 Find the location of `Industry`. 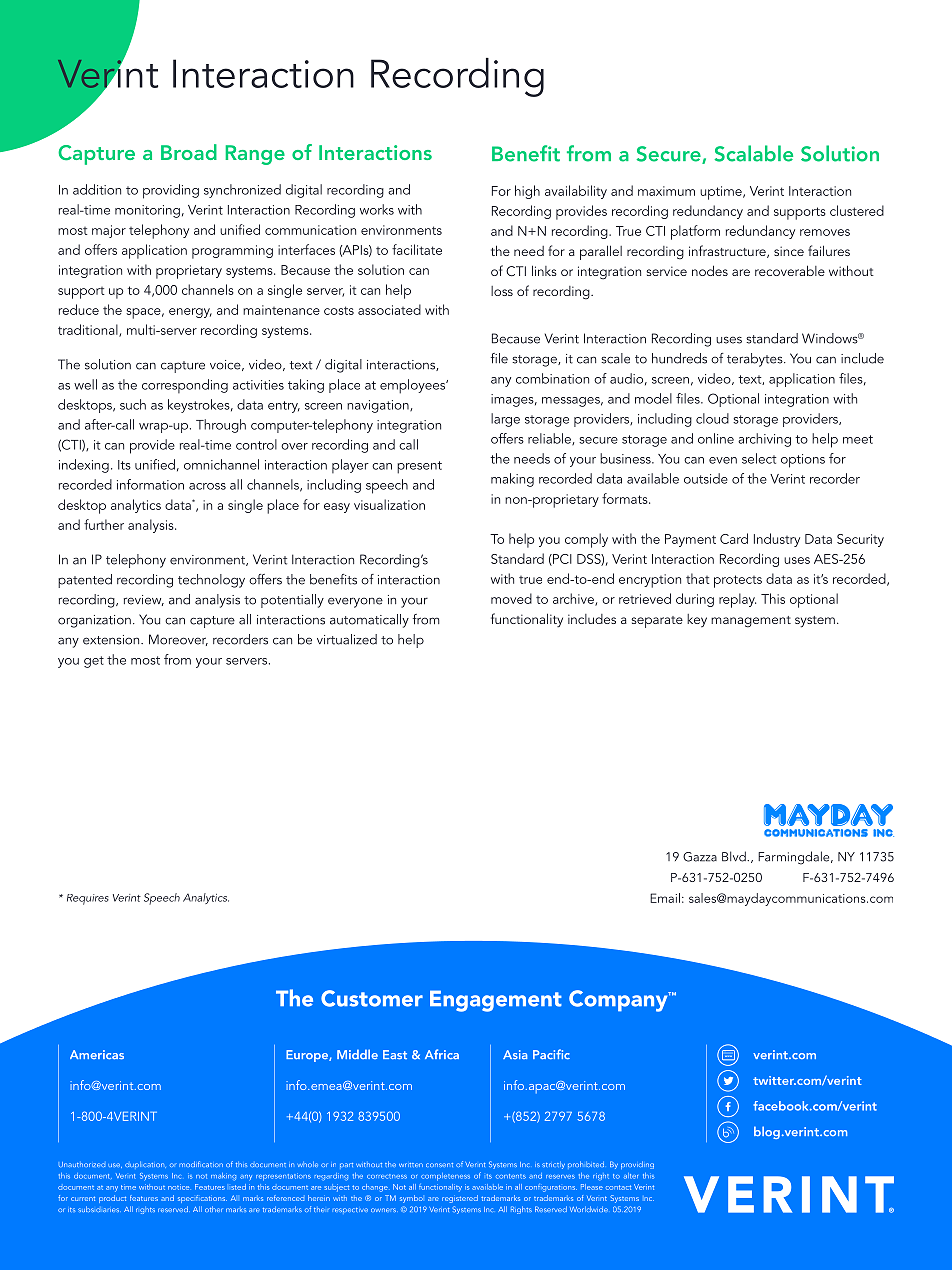

Industry is located at coordinates (777, 540).
